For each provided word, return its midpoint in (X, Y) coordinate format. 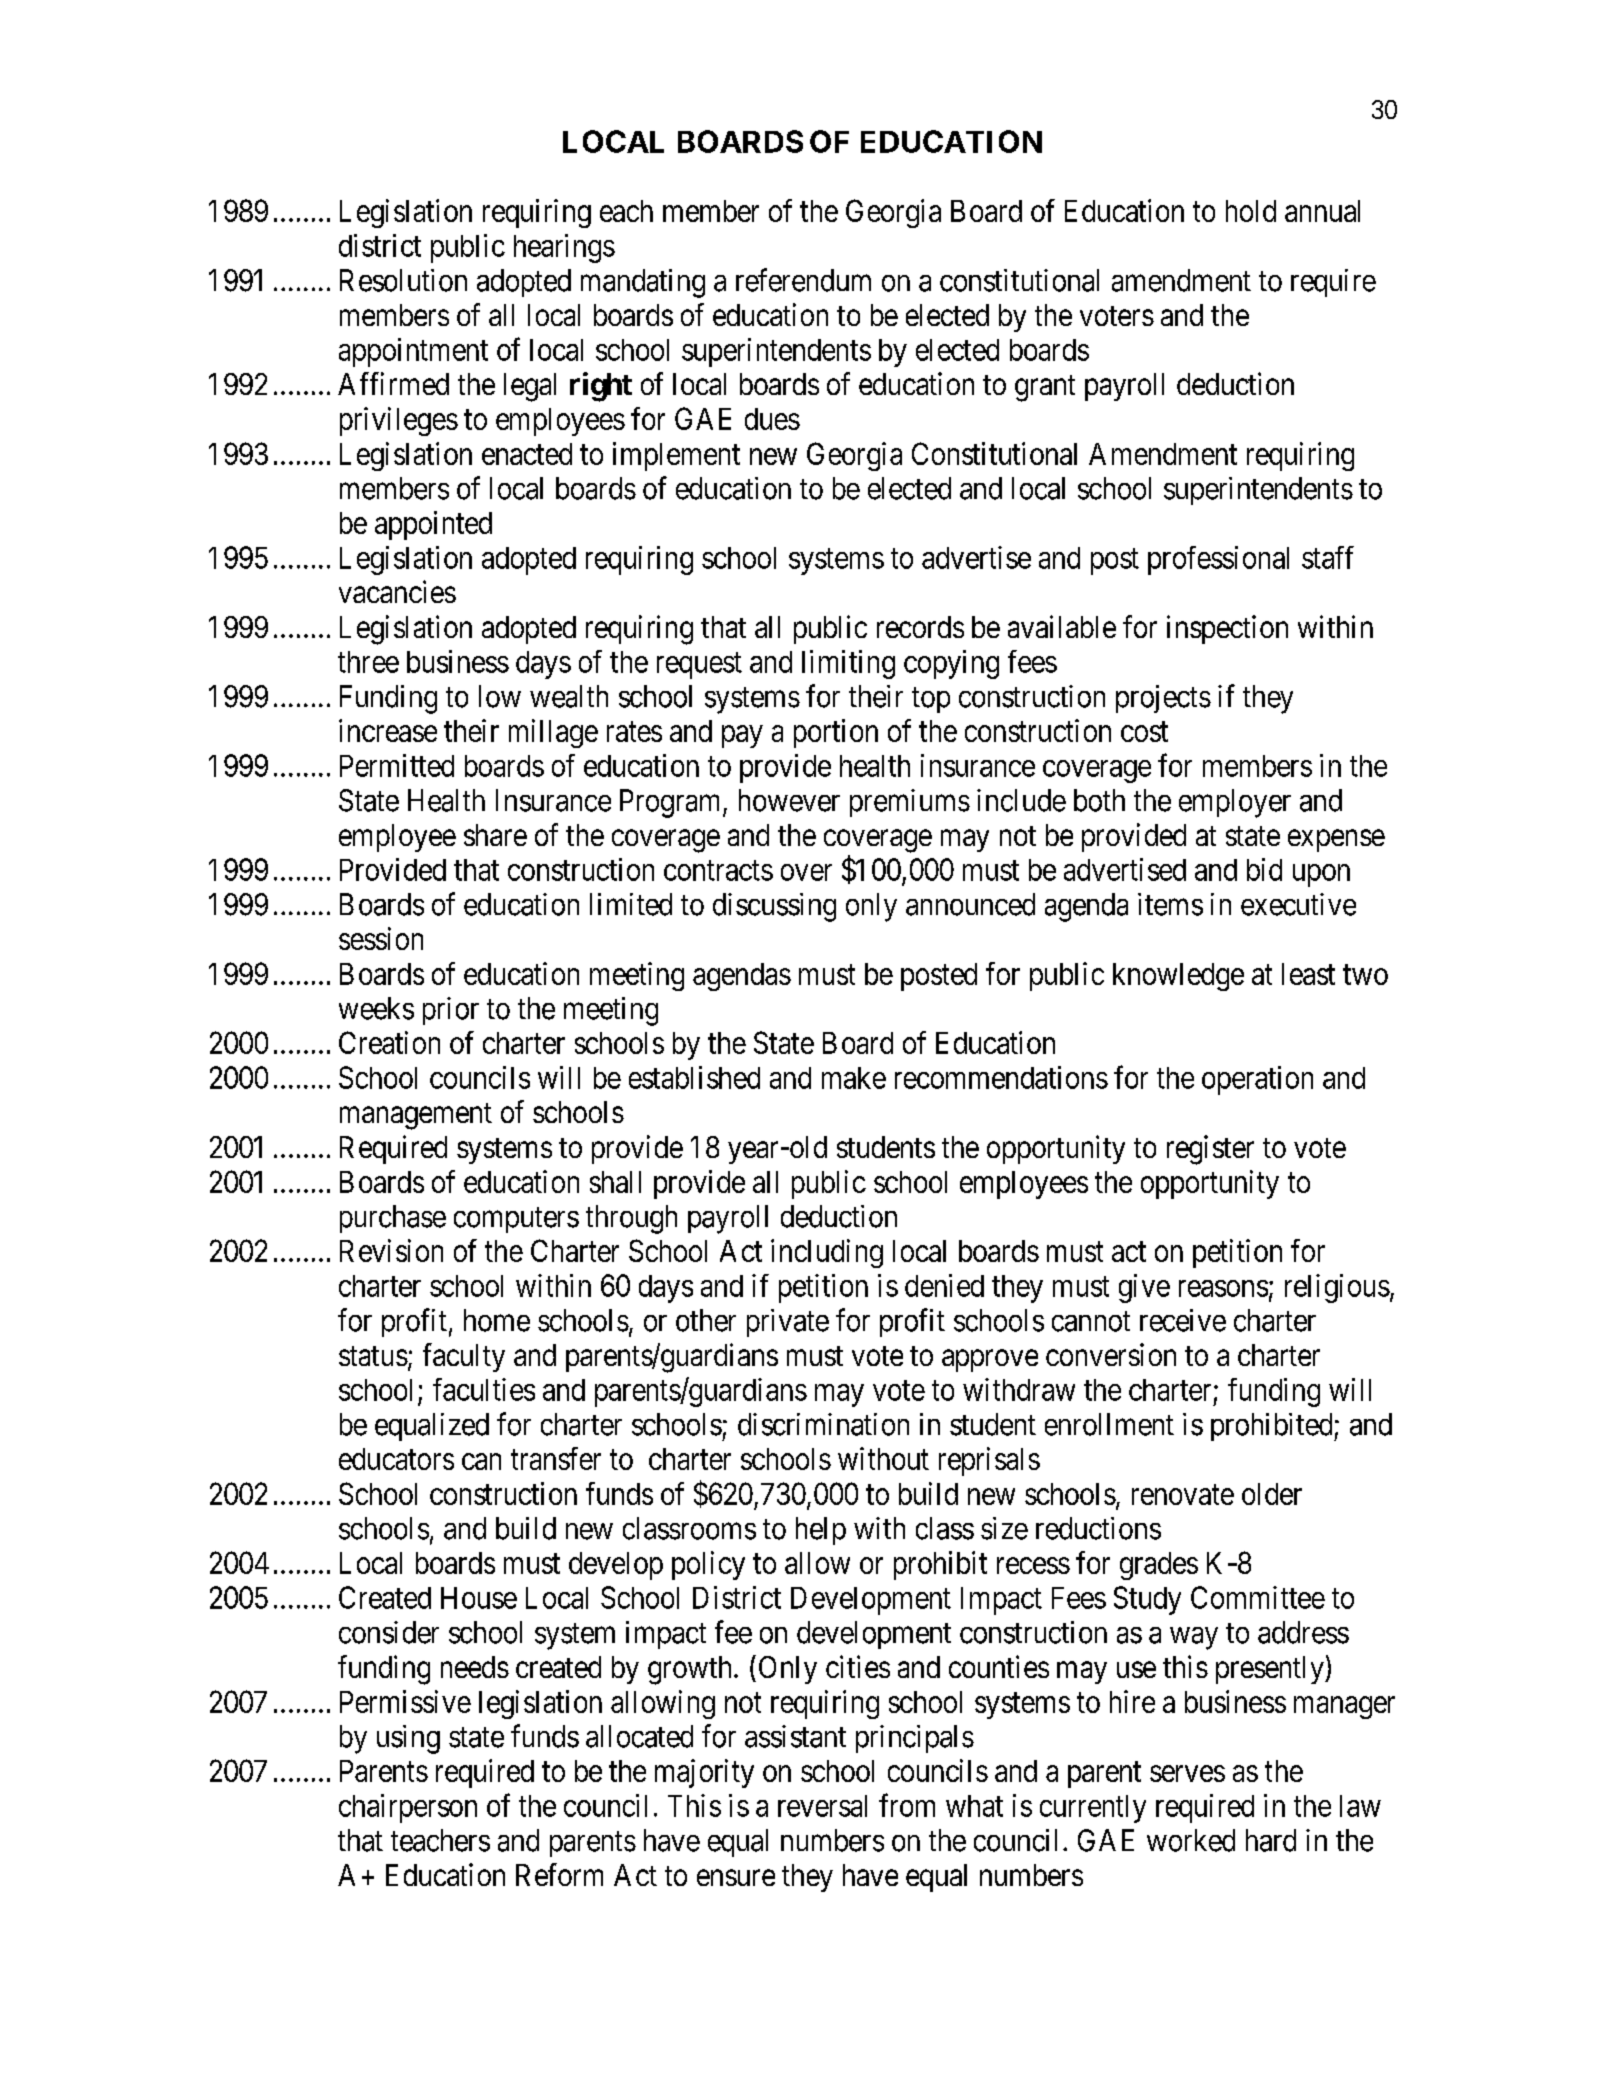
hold (1251, 211)
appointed (433, 525)
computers (516, 1220)
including (827, 1253)
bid (1264, 869)
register (1210, 1150)
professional (1218, 560)
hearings (564, 248)
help (821, 1531)
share (495, 835)
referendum (803, 280)
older (1272, 1494)
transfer (556, 1458)
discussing (774, 907)
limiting (848, 664)
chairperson (408, 1808)
